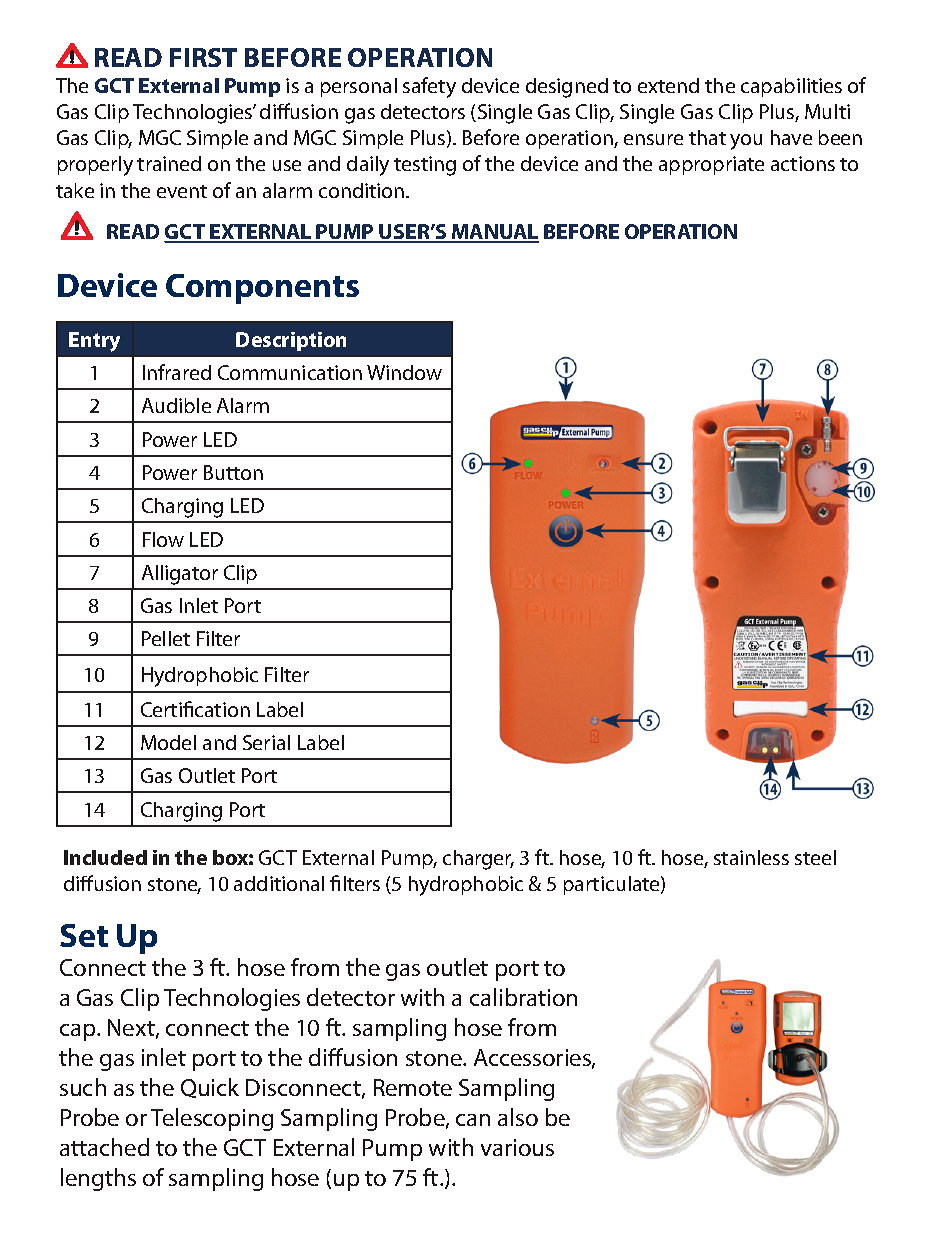 The image size is (952, 1233). Describe the element at coordinates (212, 1119) in the screenshot. I see `Telescoping` at that location.
